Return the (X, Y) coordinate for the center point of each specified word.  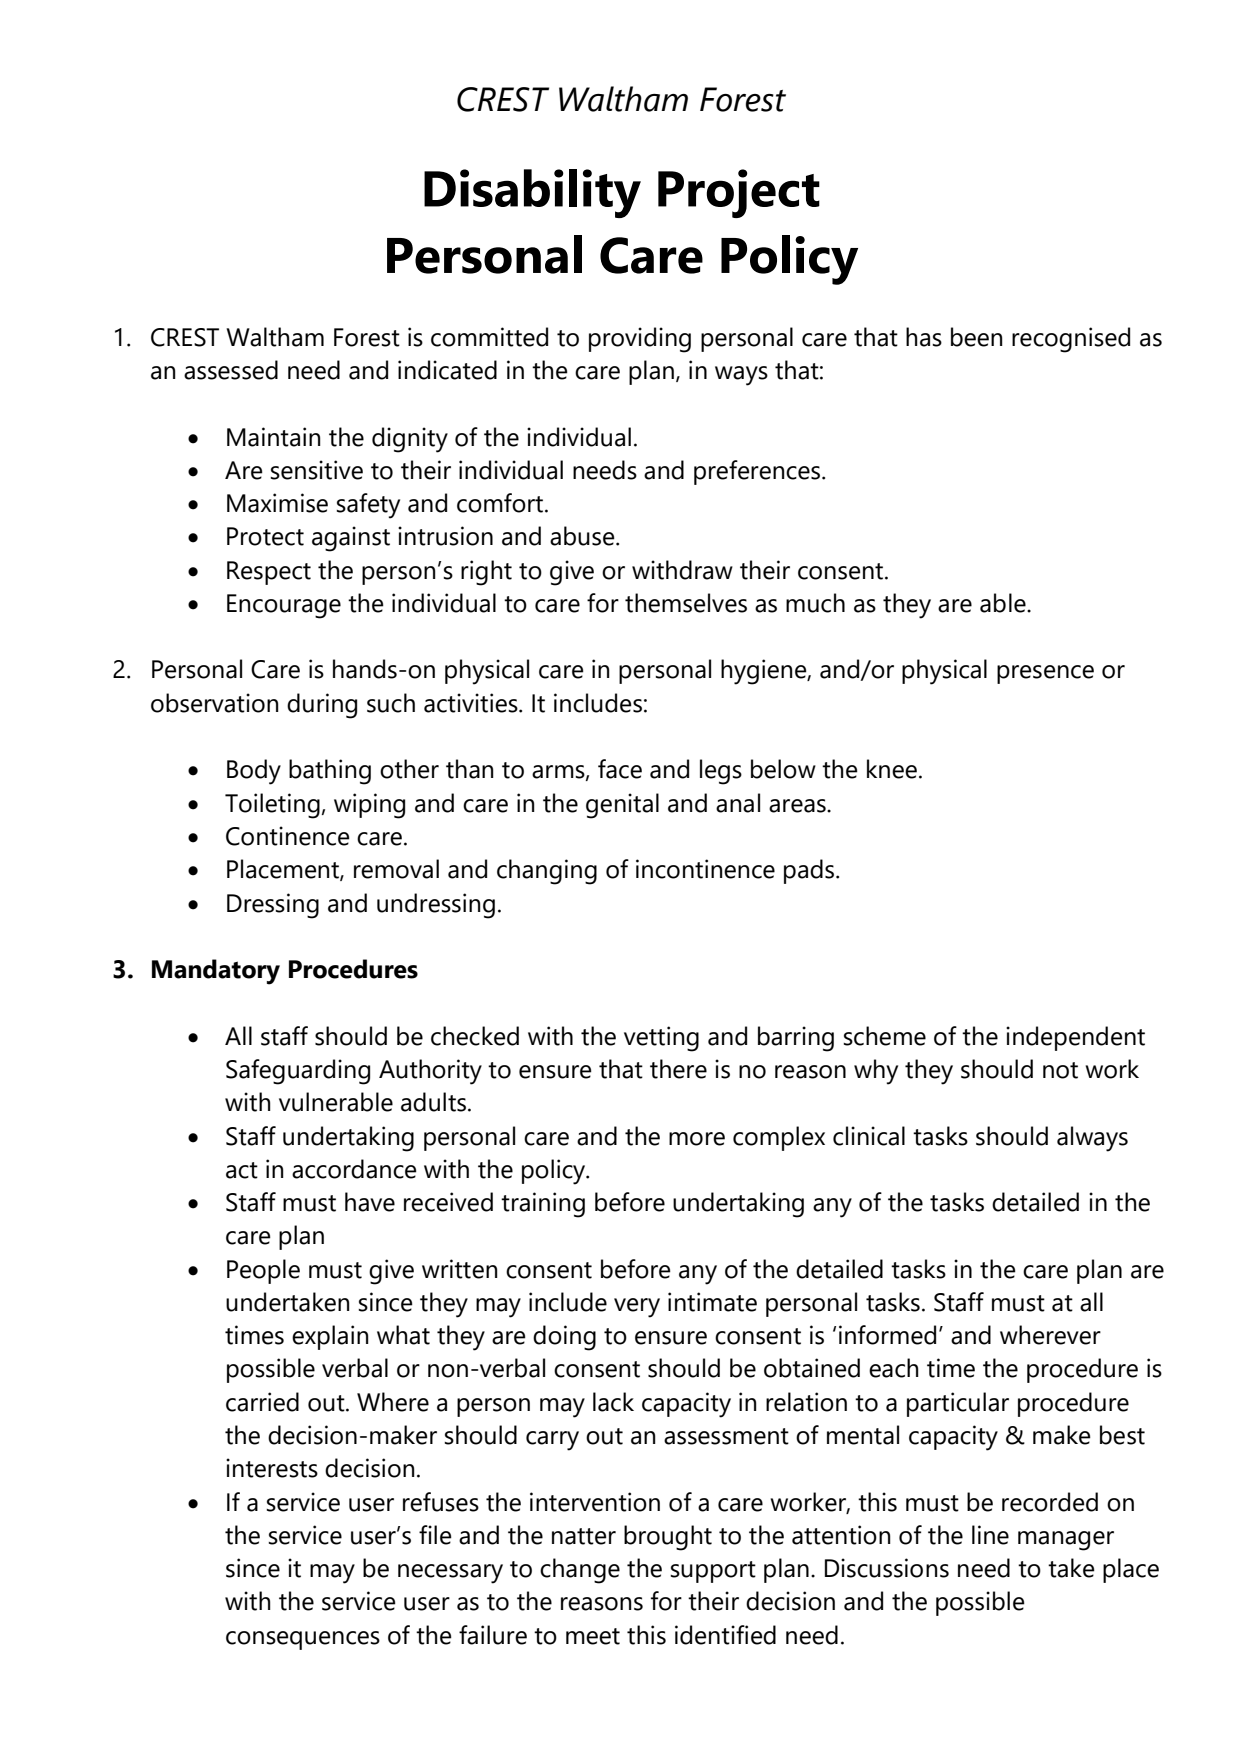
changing (547, 872)
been (977, 337)
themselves (686, 603)
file (435, 1535)
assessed (231, 370)
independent (1075, 1038)
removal (396, 869)
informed (887, 1335)
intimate (712, 1302)
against (351, 539)
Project (739, 193)
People (263, 1271)
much (815, 603)
